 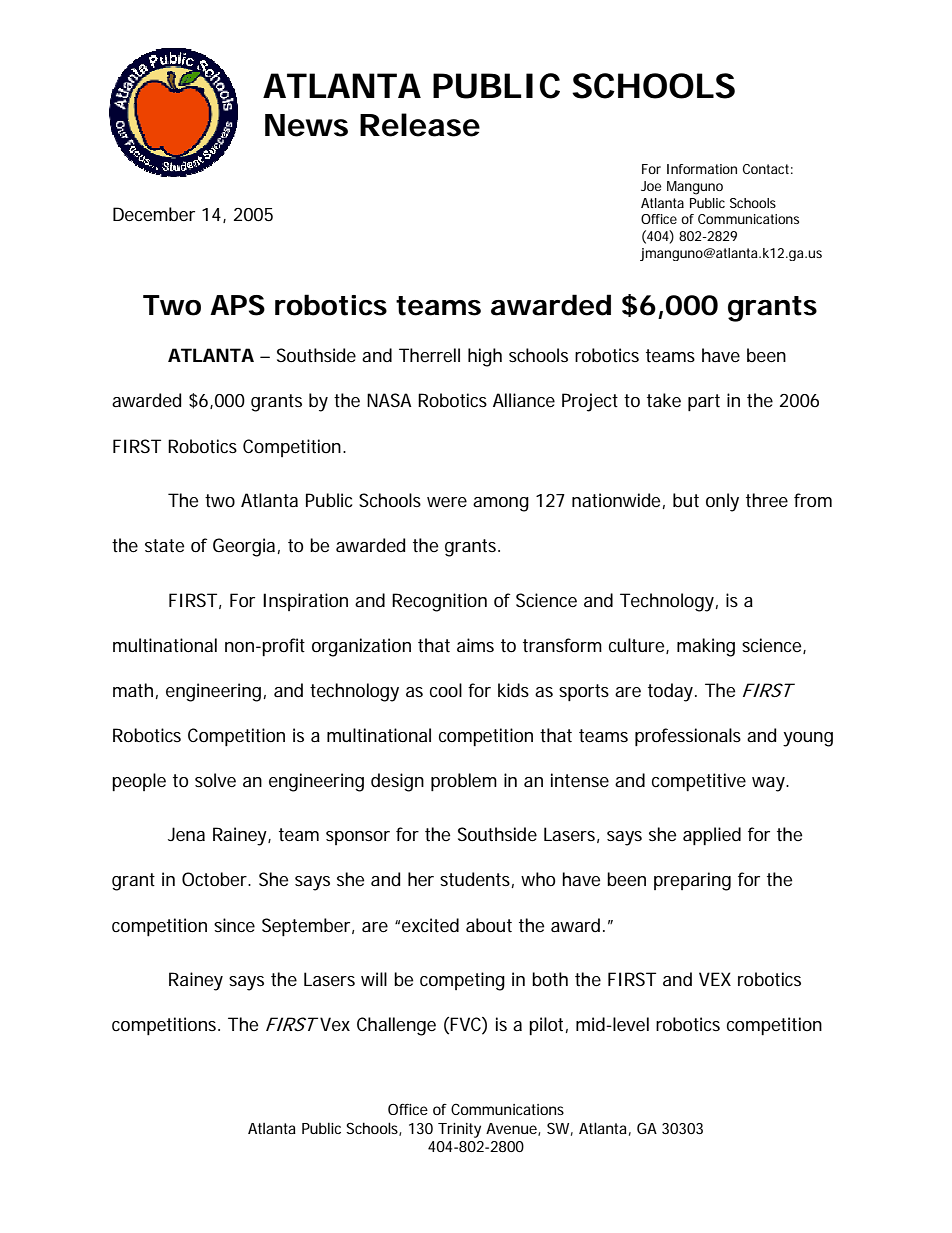 I want to click on Challenge, so click(x=396, y=1026).
